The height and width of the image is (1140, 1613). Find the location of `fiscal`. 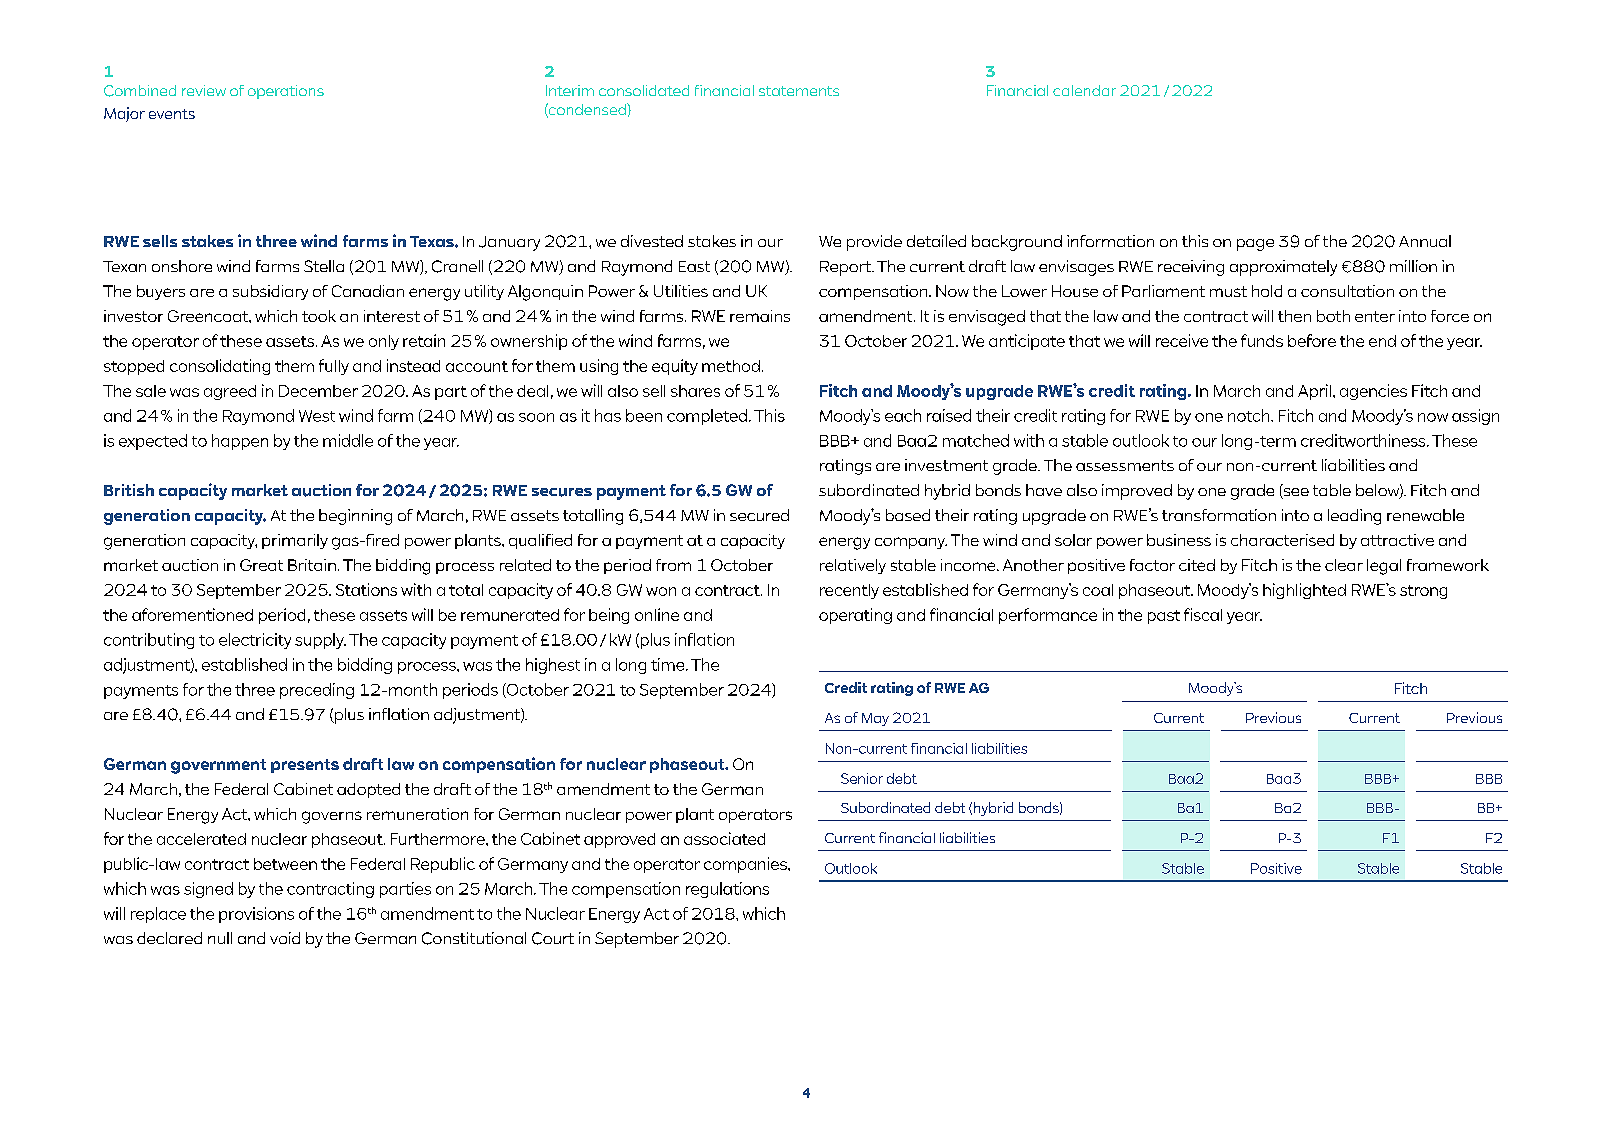

fiscal is located at coordinates (1203, 614).
